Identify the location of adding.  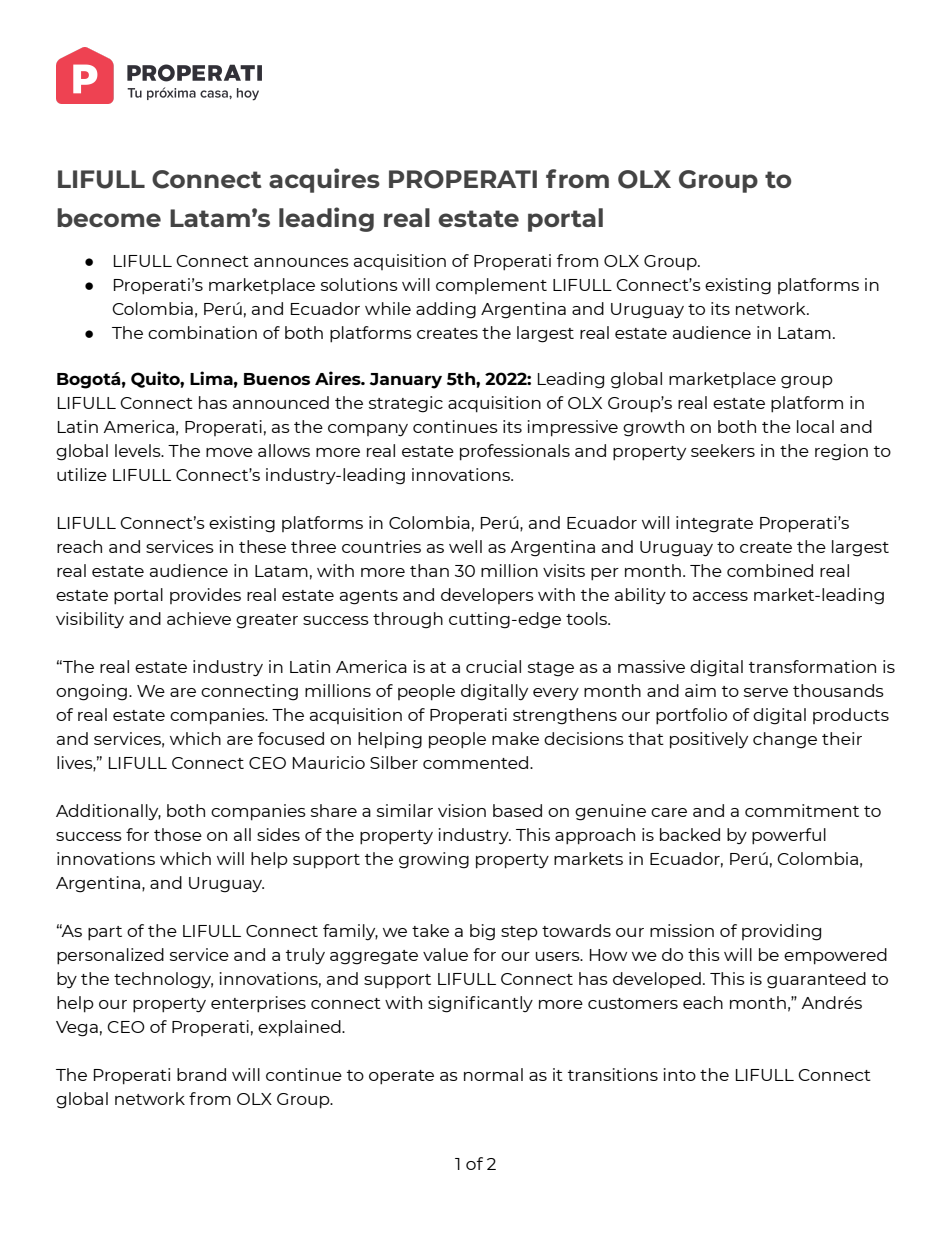
(446, 310).
